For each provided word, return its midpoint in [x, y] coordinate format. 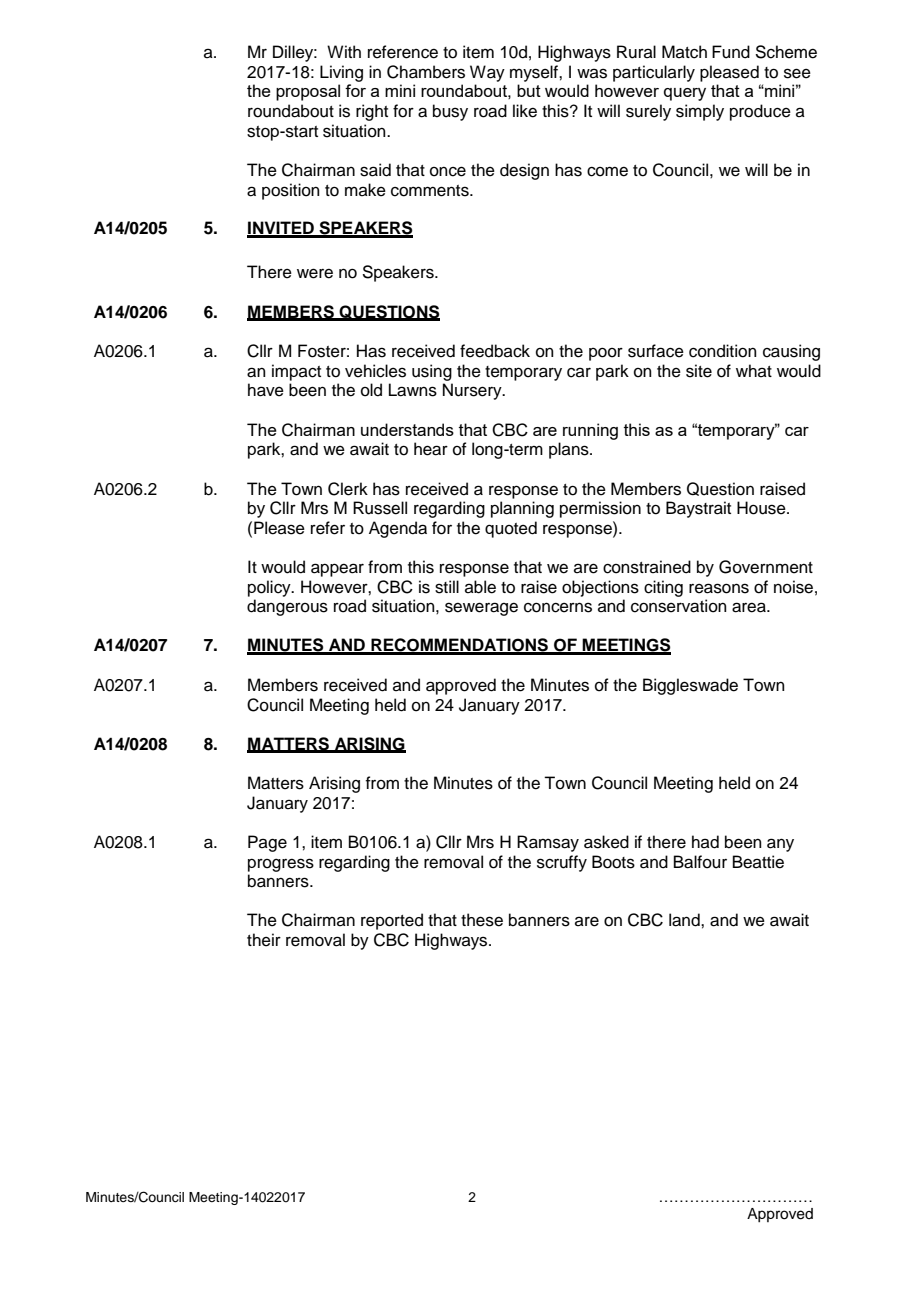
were [315, 273]
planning [522, 509]
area [750, 607]
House [762, 508]
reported [392, 921]
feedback [495, 351]
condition [723, 351]
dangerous [287, 607]
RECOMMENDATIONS [459, 646]
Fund [731, 52]
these [482, 920]
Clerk [348, 489]
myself [535, 73]
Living [341, 73]
